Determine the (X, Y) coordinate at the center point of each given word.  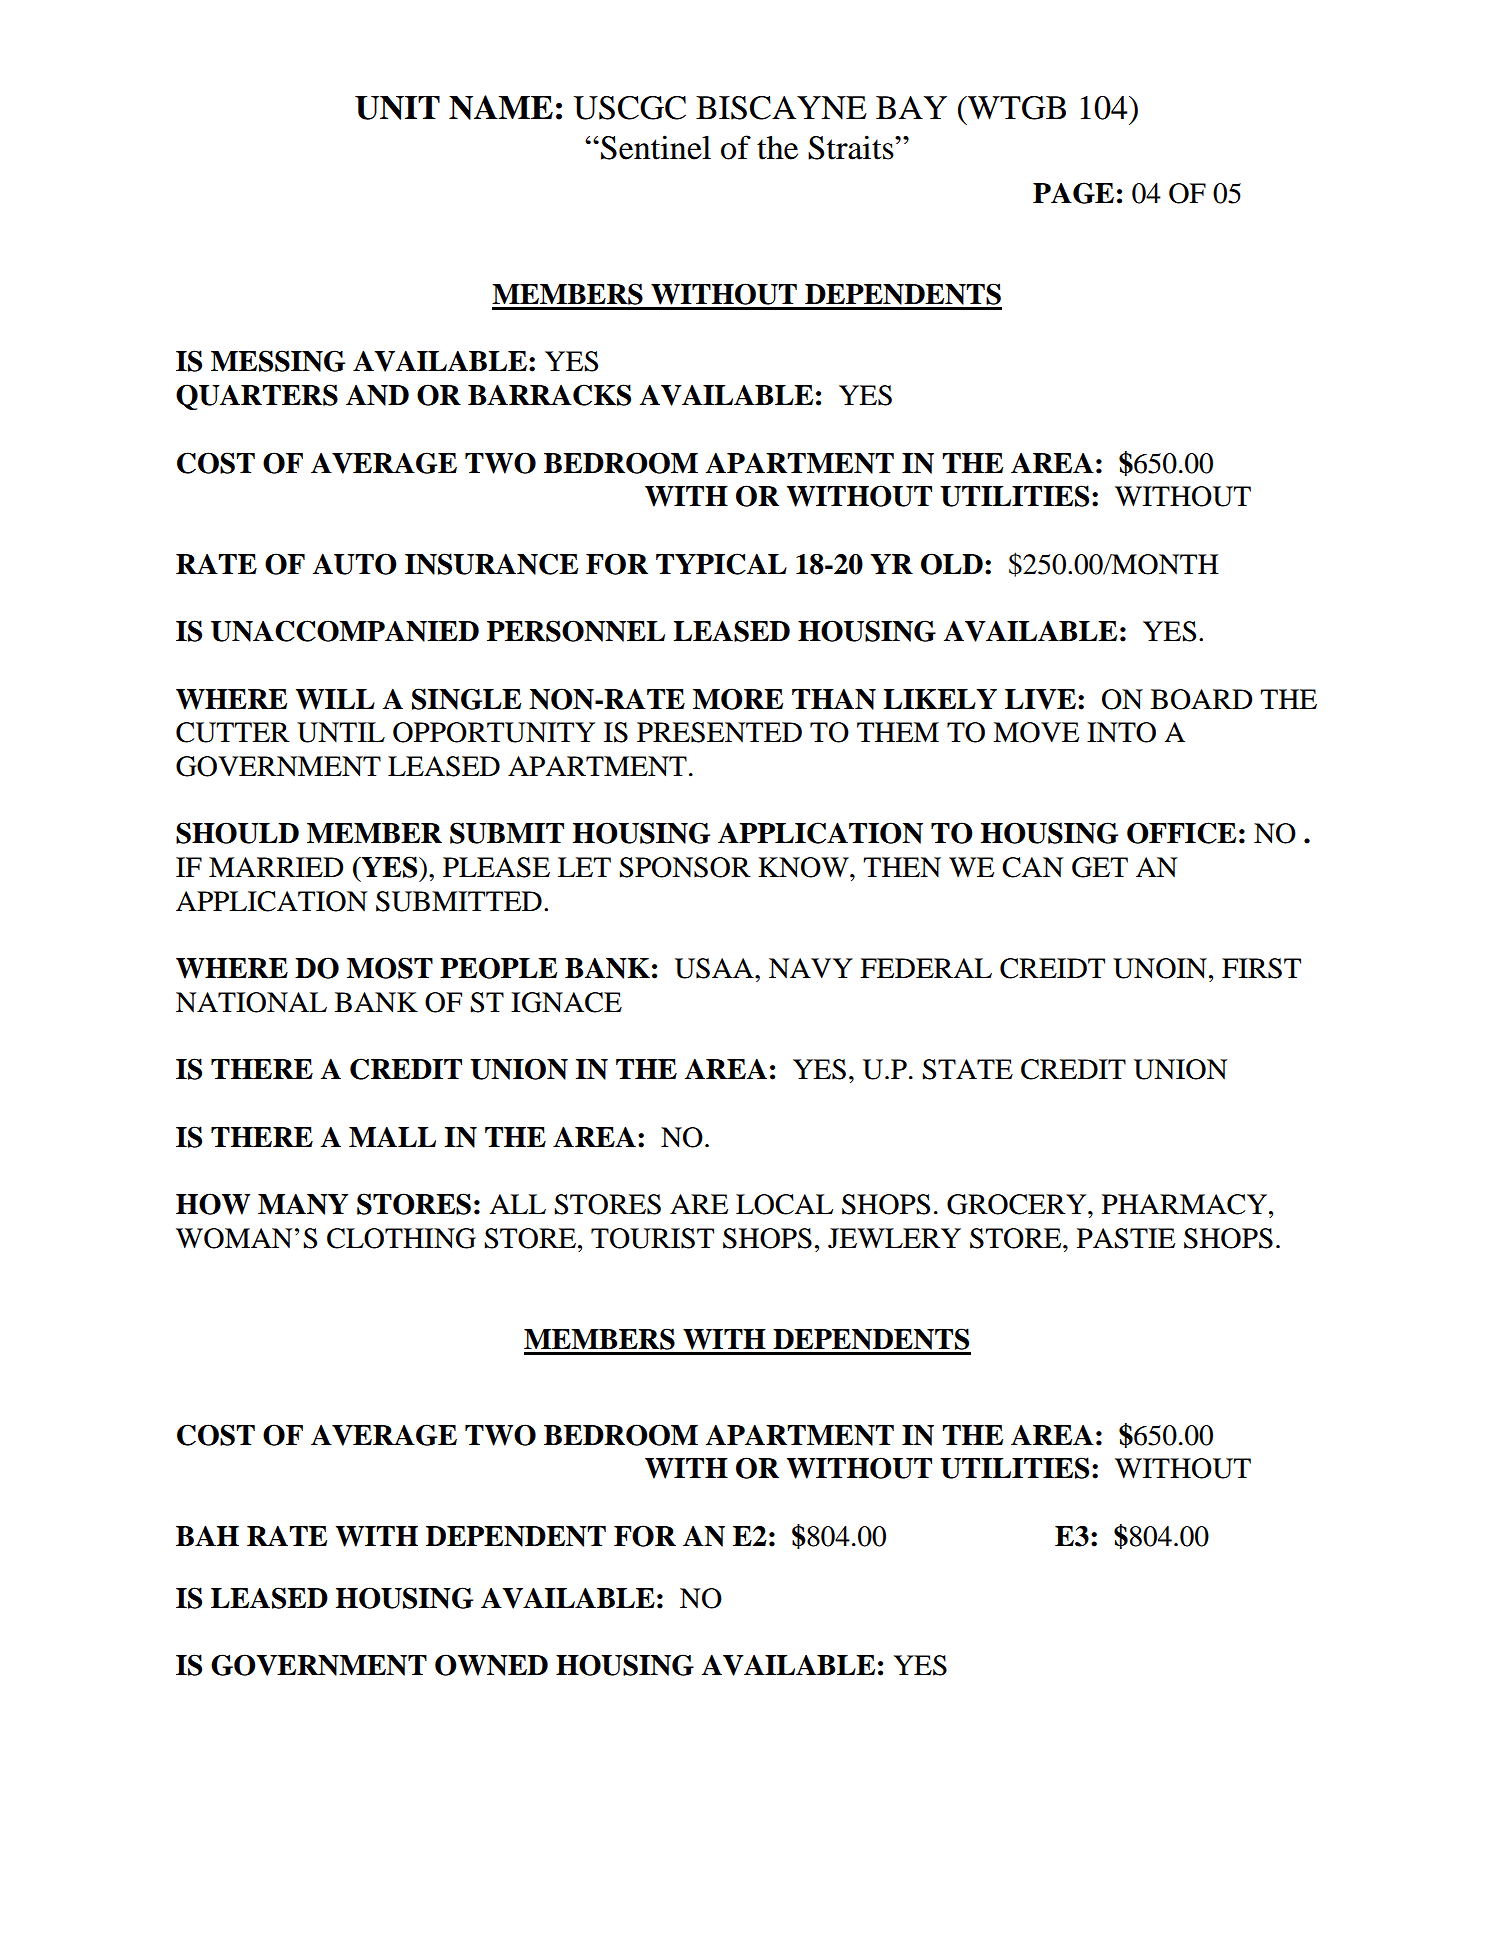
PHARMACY (1186, 1204)
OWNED (491, 1665)
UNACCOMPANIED (345, 631)
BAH (207, 1536)
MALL (392, 1137)
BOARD (1201, 699)
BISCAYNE (781, 108)
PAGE (1073, 193)
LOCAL (784, 1204)
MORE (738, 699)
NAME (501, 107)
